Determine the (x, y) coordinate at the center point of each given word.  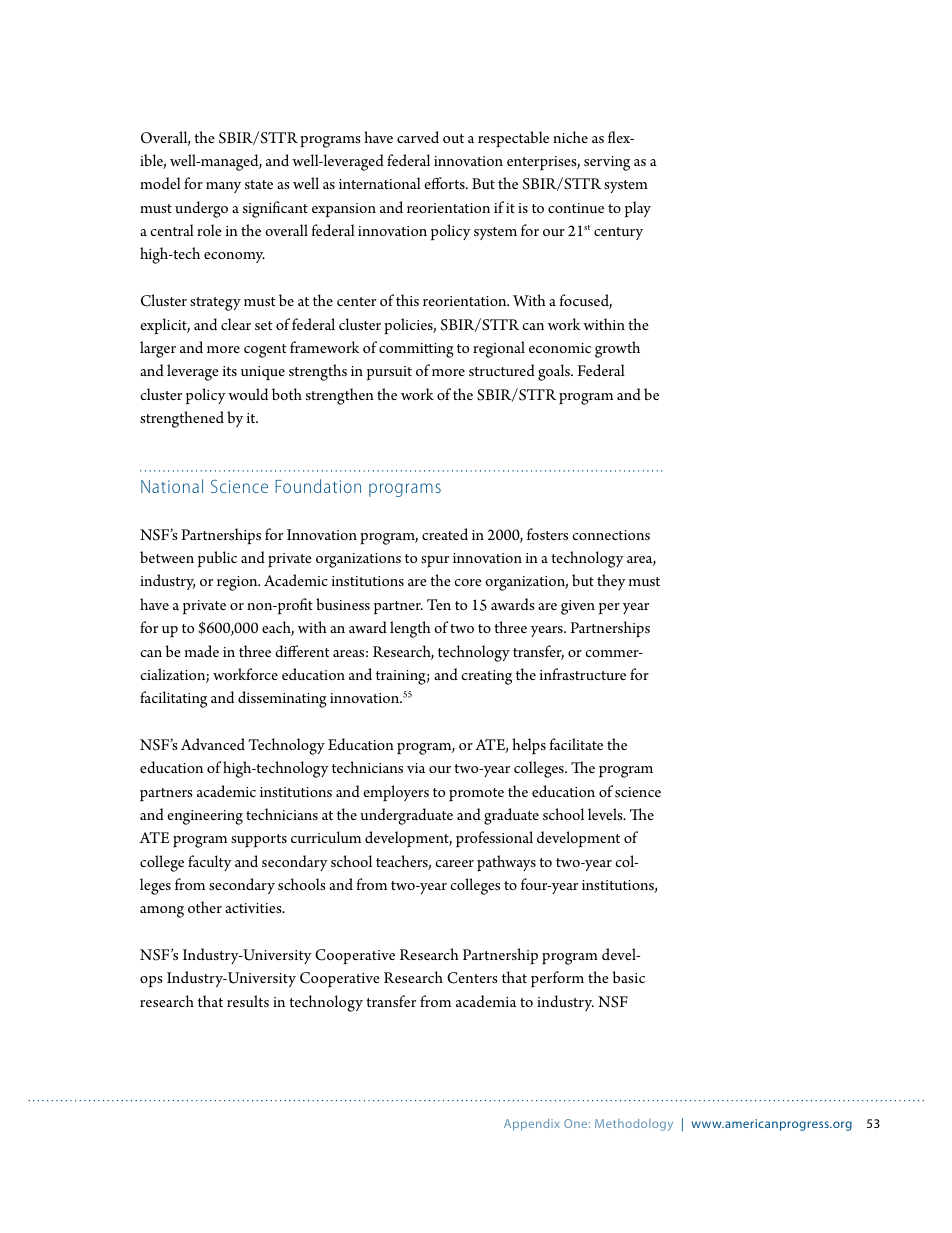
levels (606, 814)
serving (607, 163)
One (577, 1123)
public (217, 559)
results (248, 1001)
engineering (205, 817)
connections (611, 535)
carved (418, 137)
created (445, 534)
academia (486, 1001)
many (223, 187)
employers (396, 793)
